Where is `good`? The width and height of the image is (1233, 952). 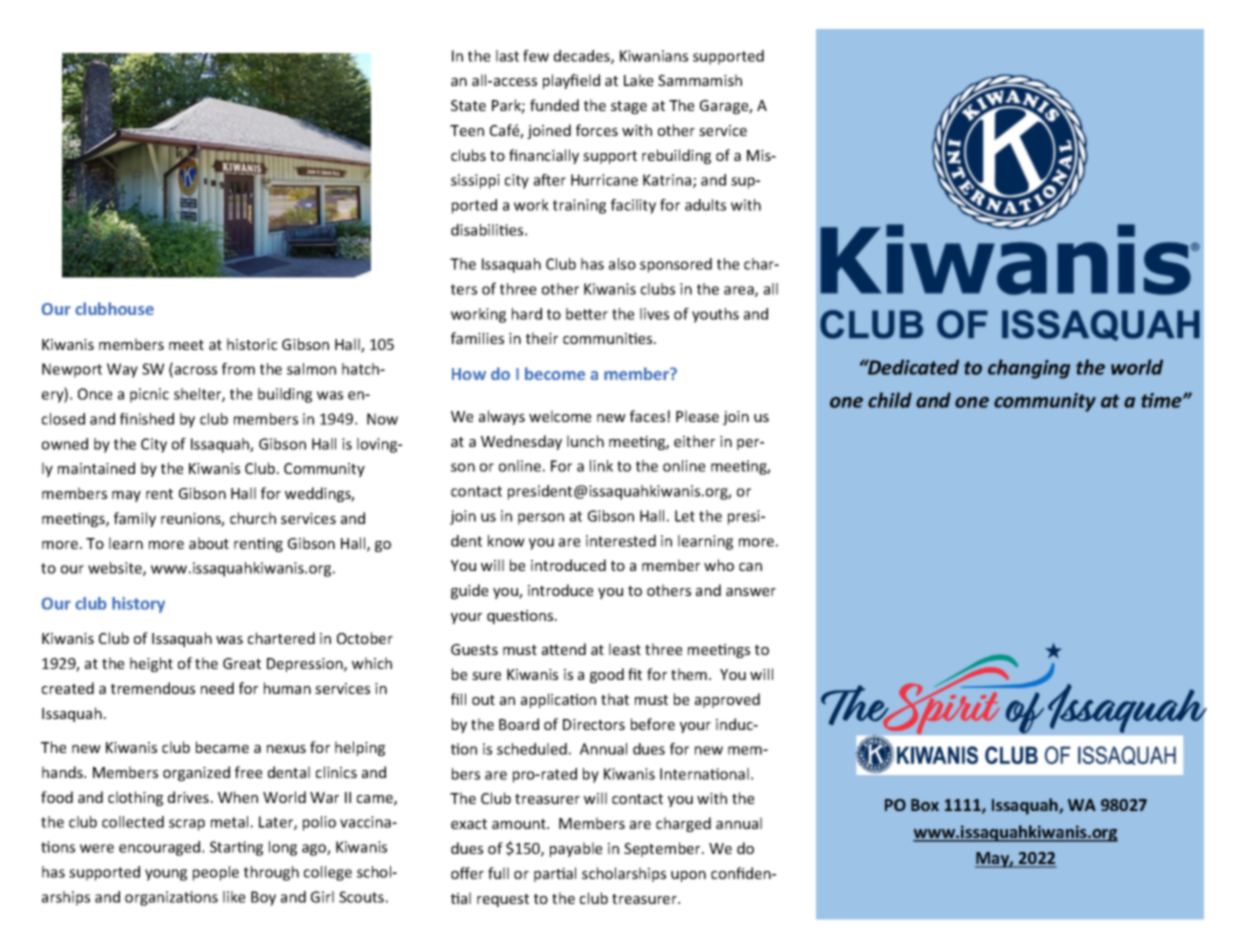 good is located at coordinates (607, 675).
